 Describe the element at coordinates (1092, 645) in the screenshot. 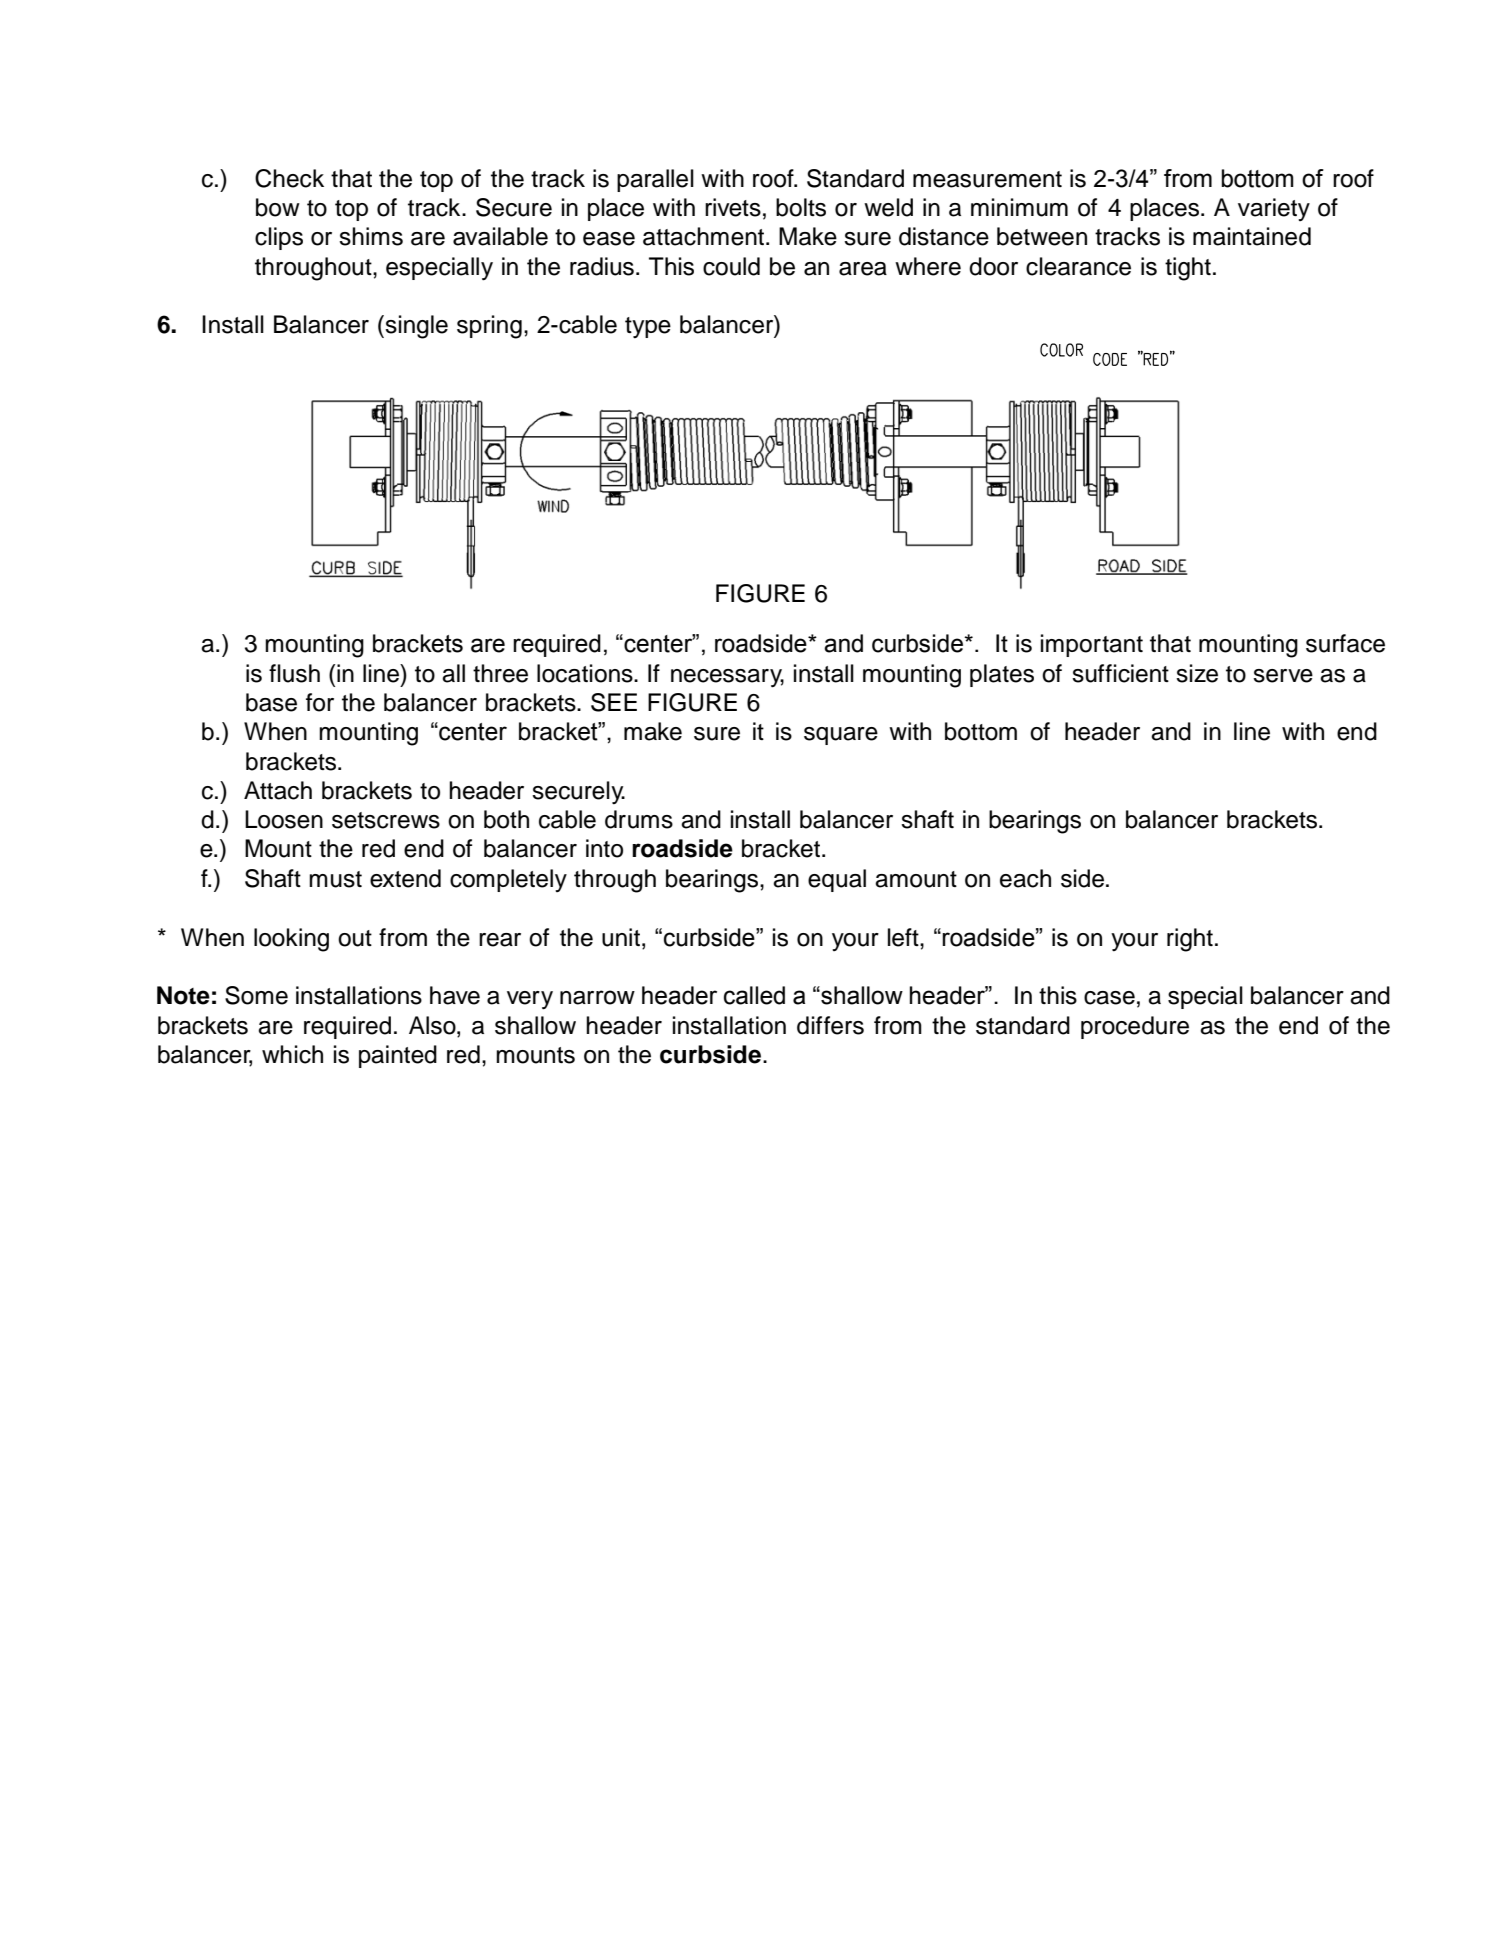

I see `important` at that location.
